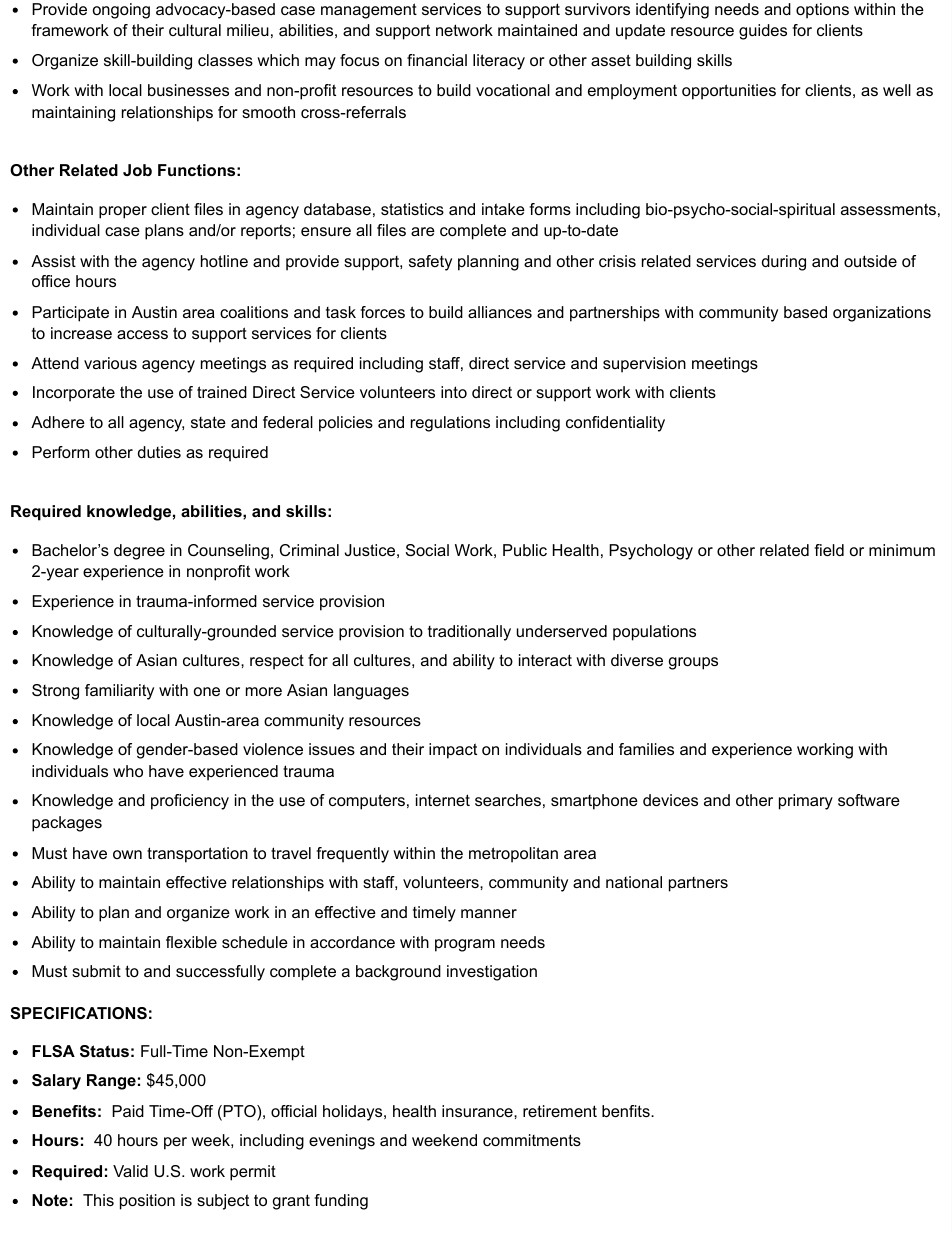 The height and width of the page is (1233, 952). I want to click on retirement, so click(560, 1111).
